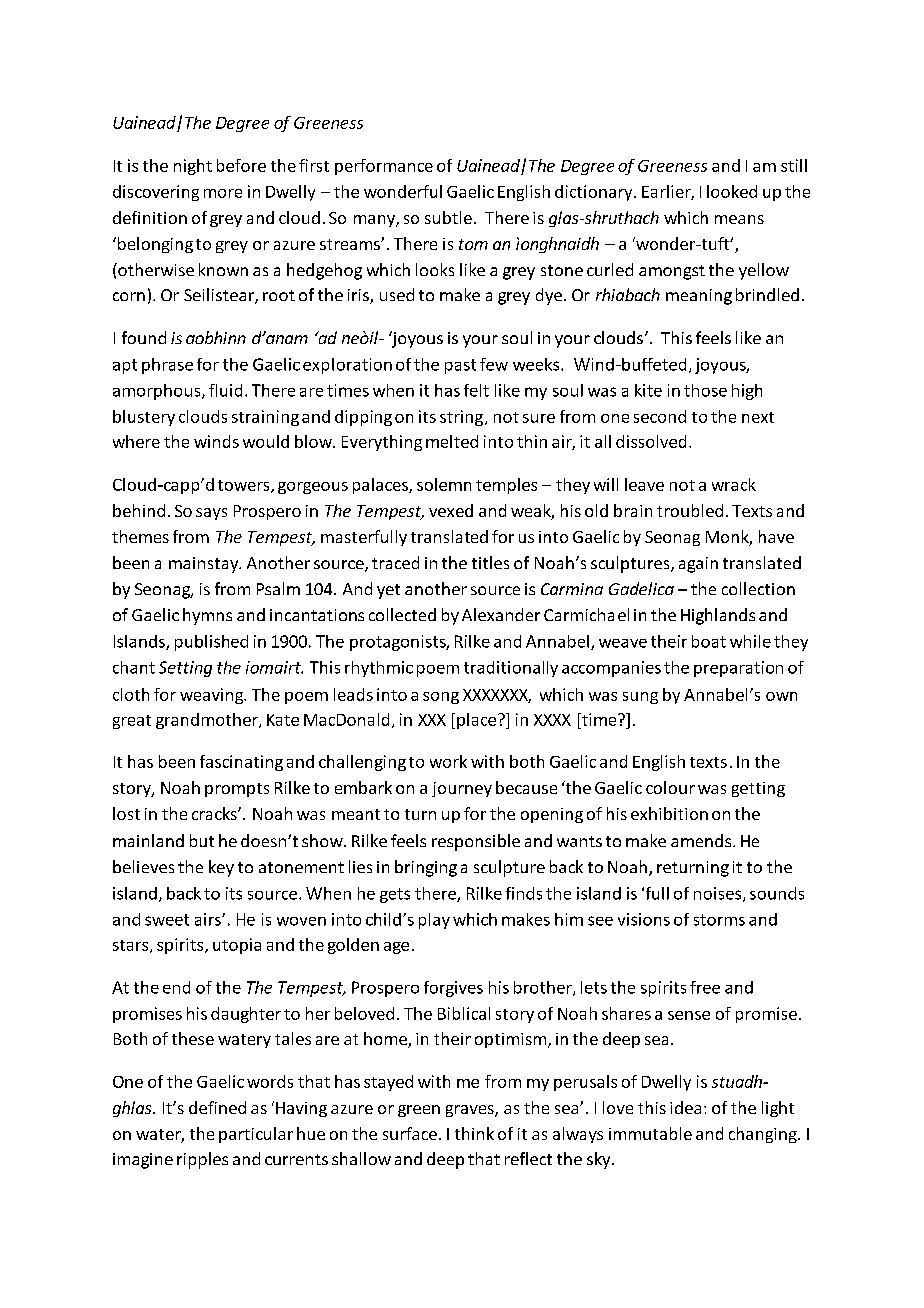 The width and height of the screenshot is (924, 1308). What do you see at coordinates (451, 510) in the screenshot?
I see `vexed` at bounding box center [451, 510].
